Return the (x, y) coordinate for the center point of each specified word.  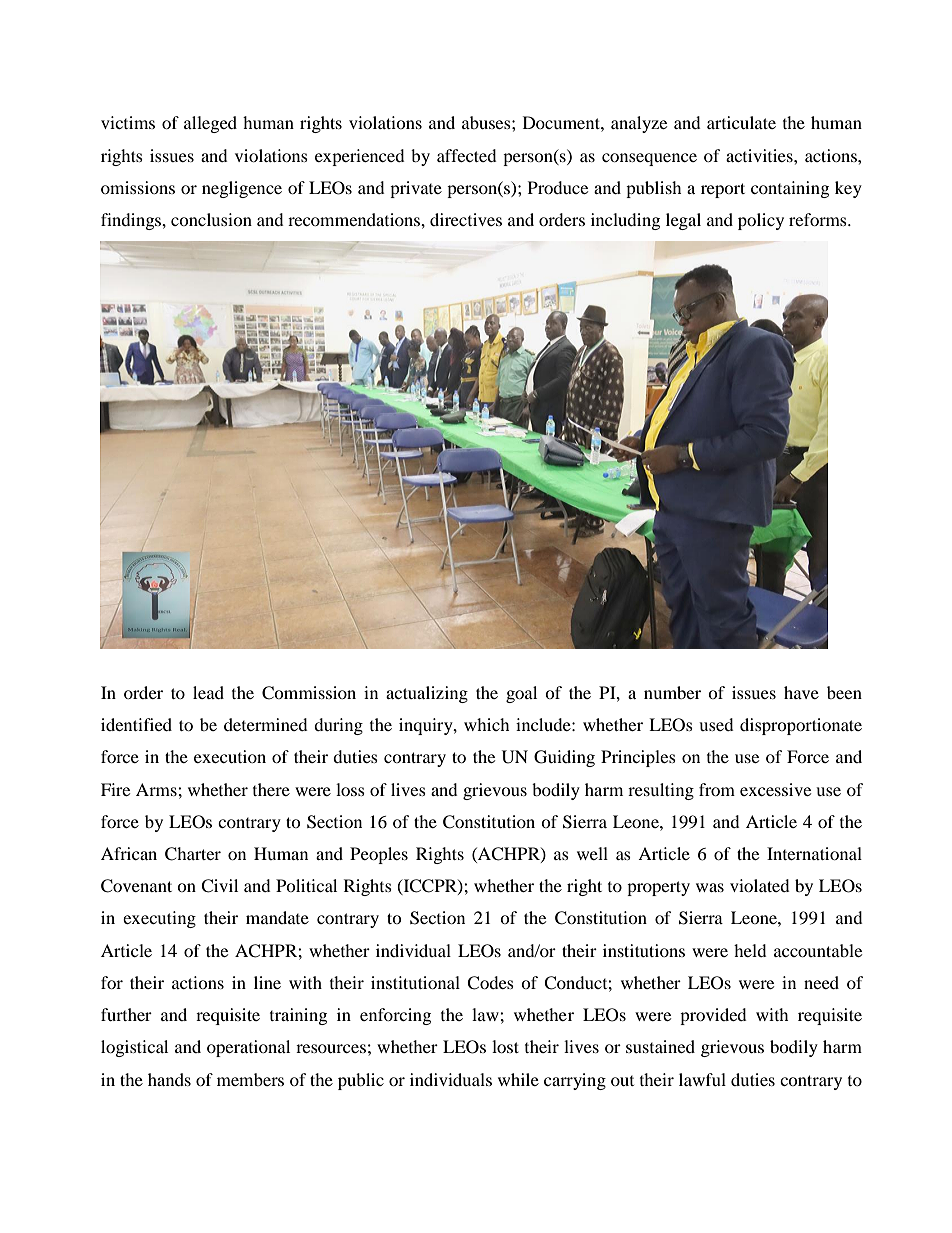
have (801, 692)
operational (248, 1048)
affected (467, 155)
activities (760, 155)
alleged (210, 124)
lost (505, 1046)
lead (208, 692)
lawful (702, 1079)
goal (521, 694)
